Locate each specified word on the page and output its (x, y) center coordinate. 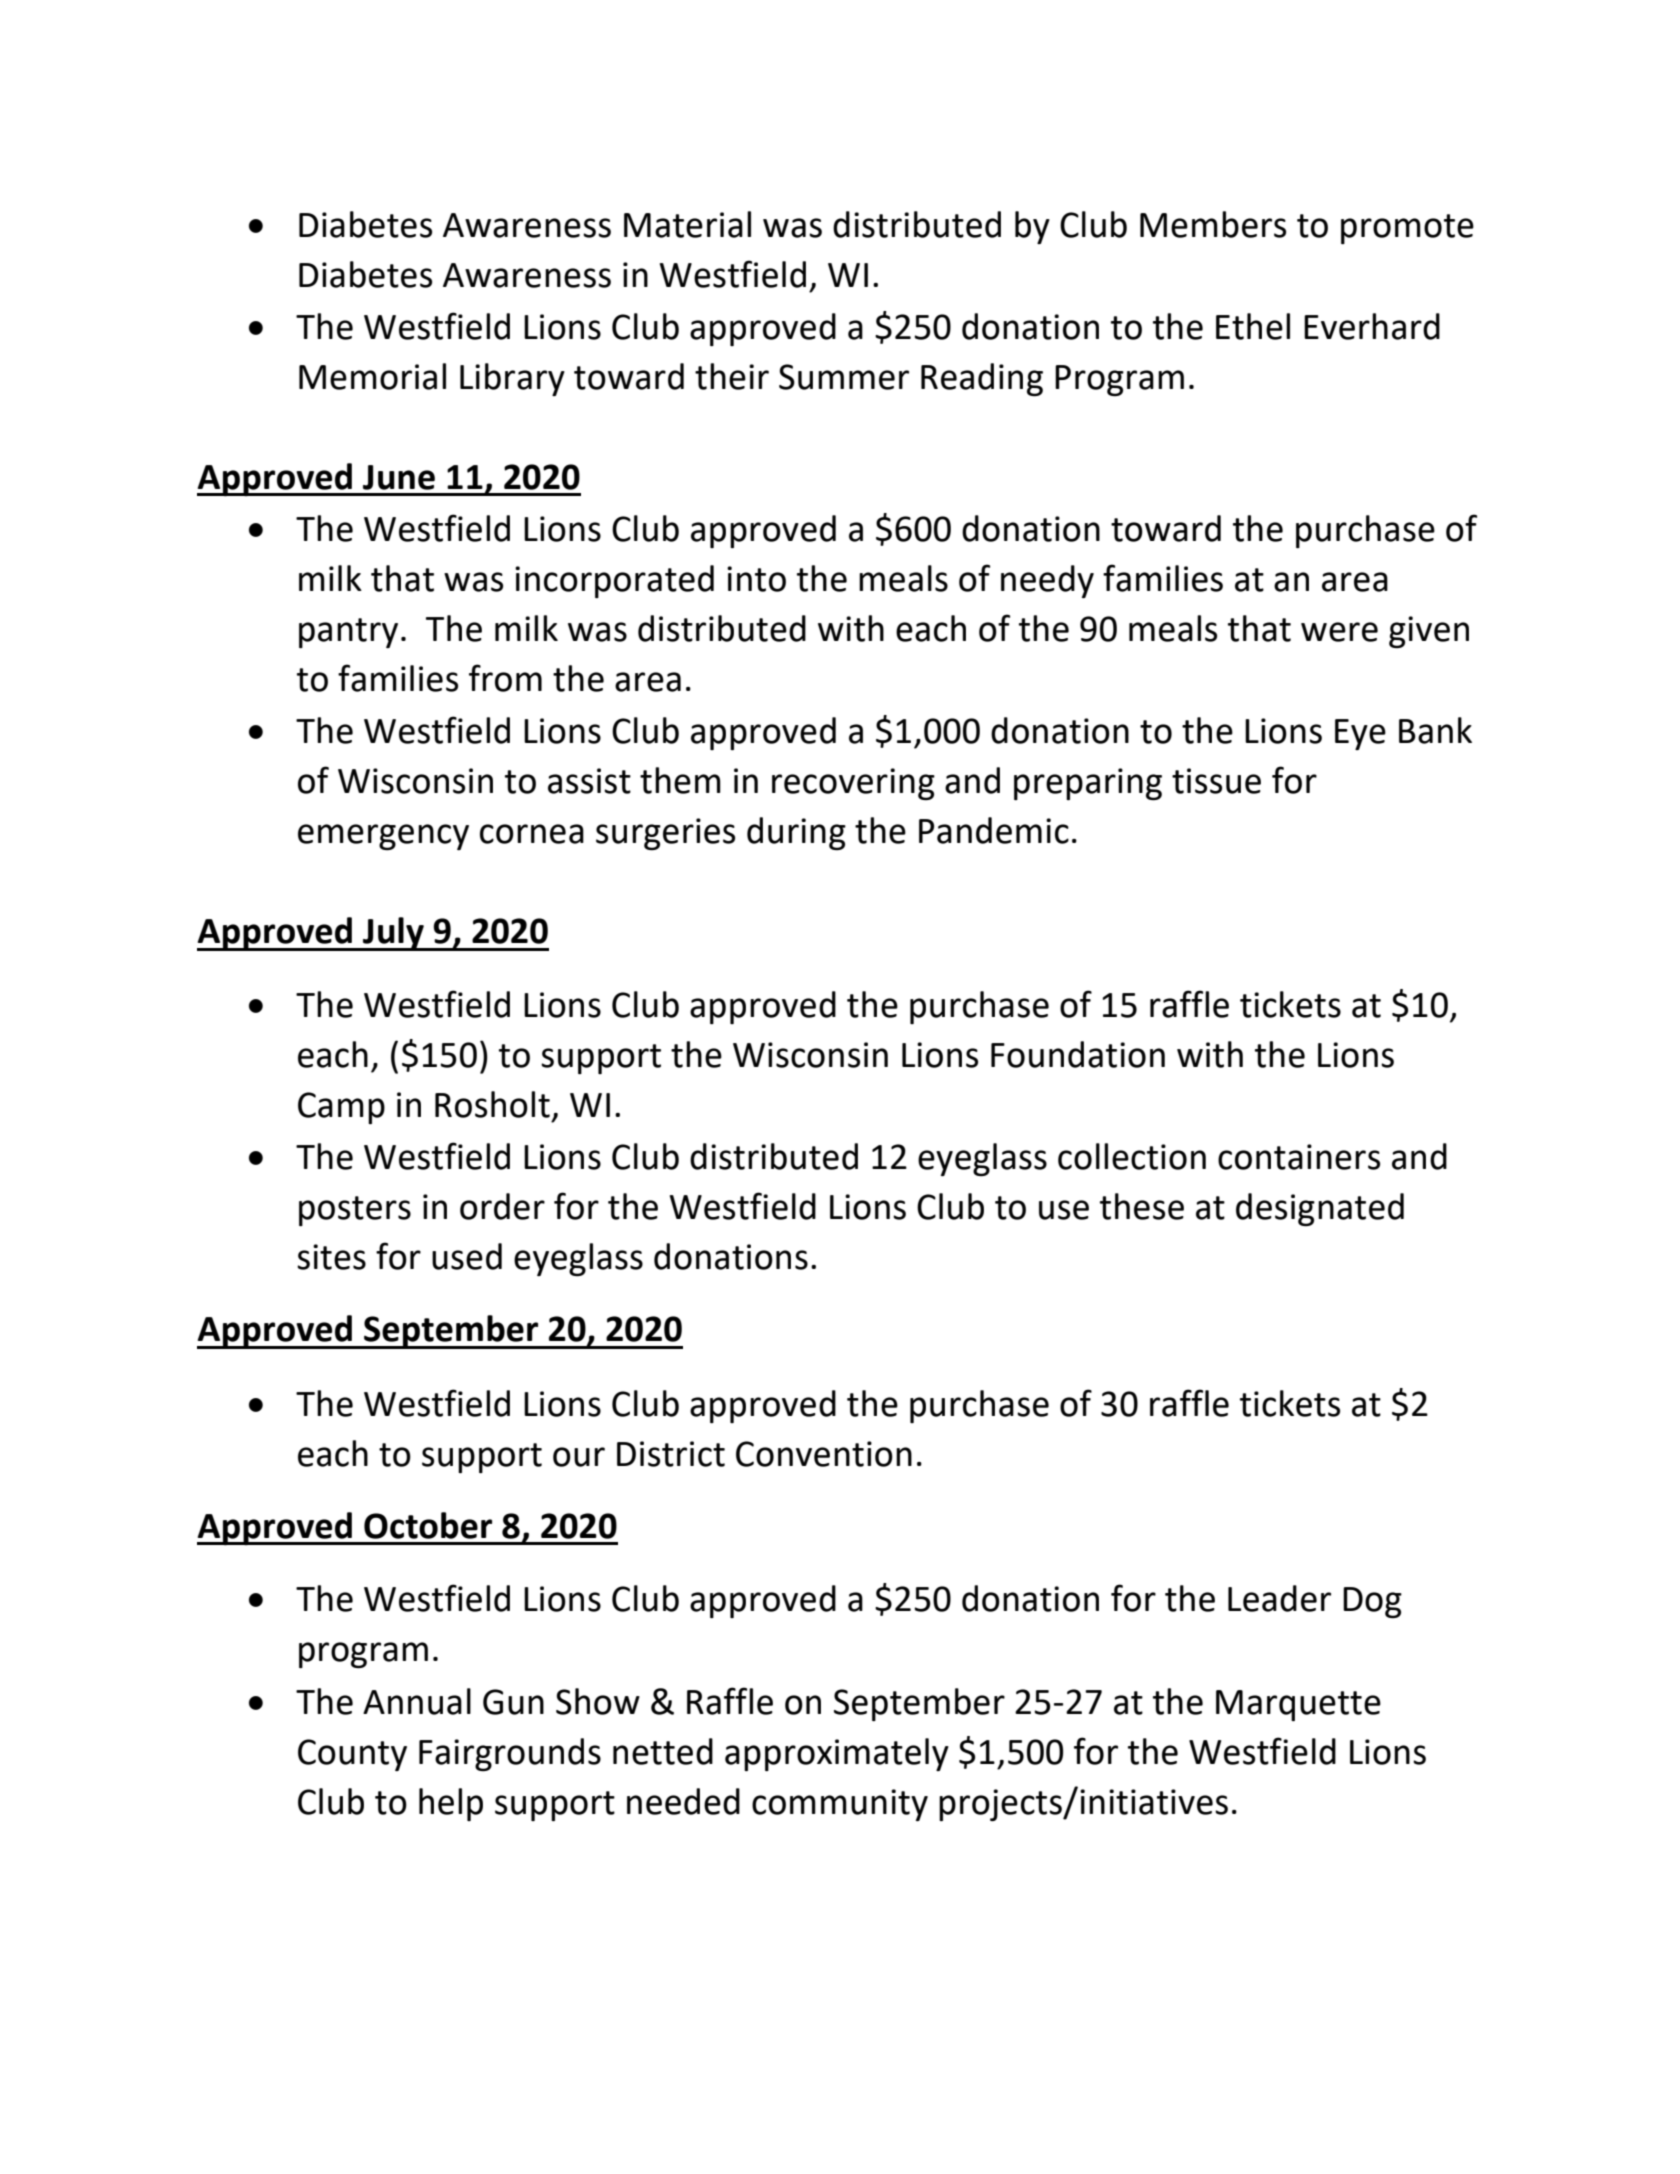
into (756, 579)
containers (1299, 1157)
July (393, 934)
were (1339, 632)
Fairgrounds (510, 1754)
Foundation (1078, 1054)
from (505, 678)
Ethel (1253, 326)
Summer (844, 377)
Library (512, 379)
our (579, 1457)
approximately (837, 1754)
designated (1320, 1209)
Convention (824, 1454)
